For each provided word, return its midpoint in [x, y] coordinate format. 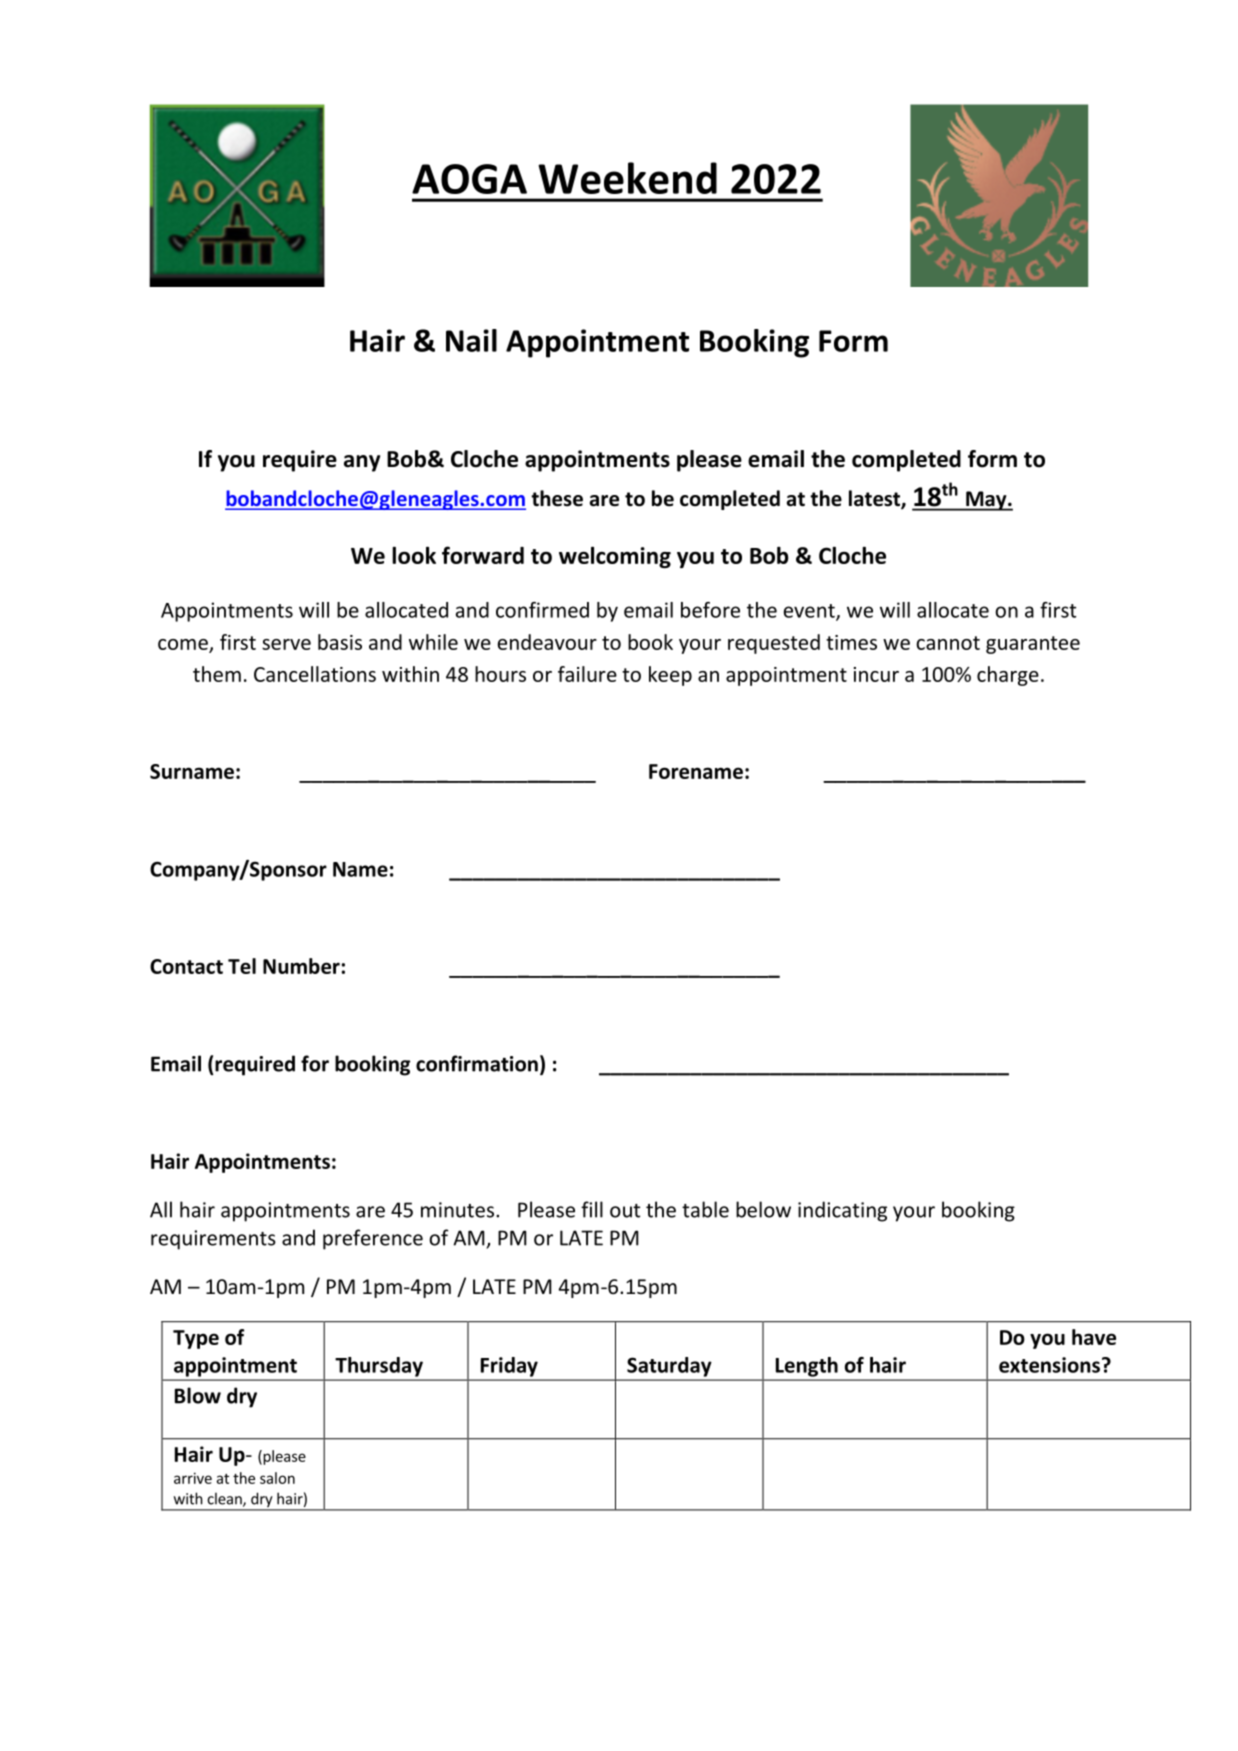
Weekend [627, 178]
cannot [948, 643]
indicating [842, 1211]
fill [592, 1209]
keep [670, 676]
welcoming [615, 557]
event [810, 612]
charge [1008, 676]
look [414, 555]
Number [301, 966]
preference [373, 1239]
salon [277, 1478]
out [625, 1211]
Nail [471, 340]
